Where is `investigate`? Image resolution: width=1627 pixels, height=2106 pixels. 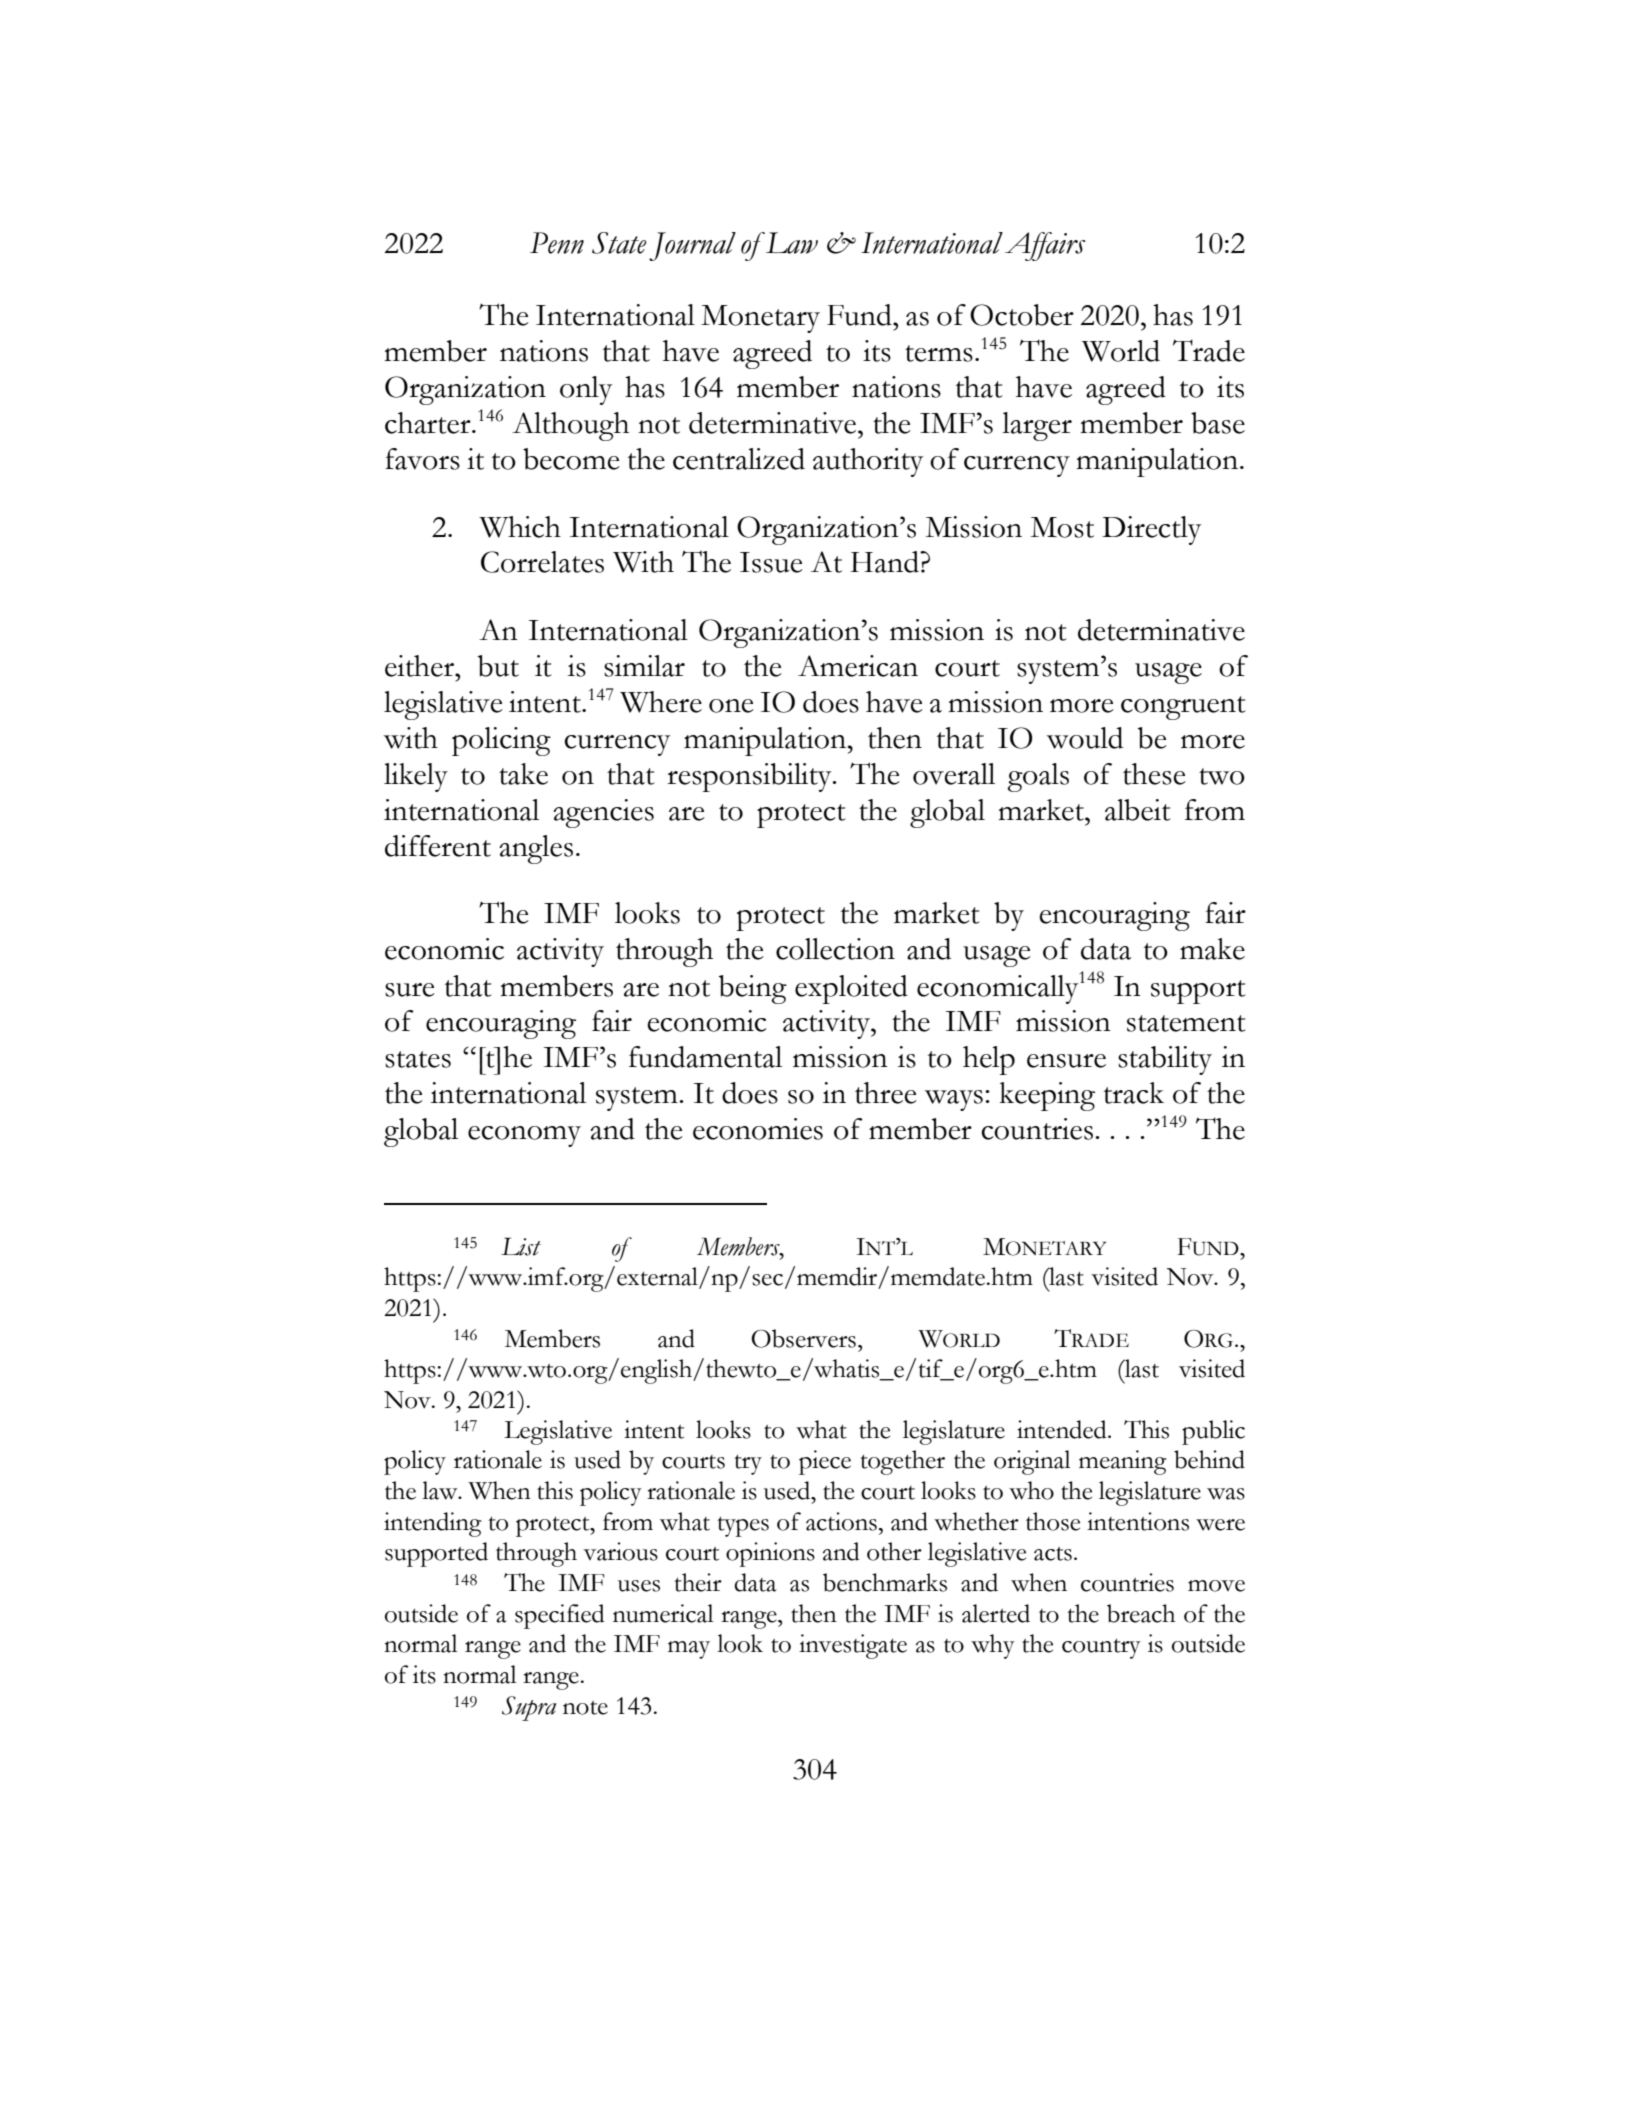
investigate is located at coordinates (853, 1646).
